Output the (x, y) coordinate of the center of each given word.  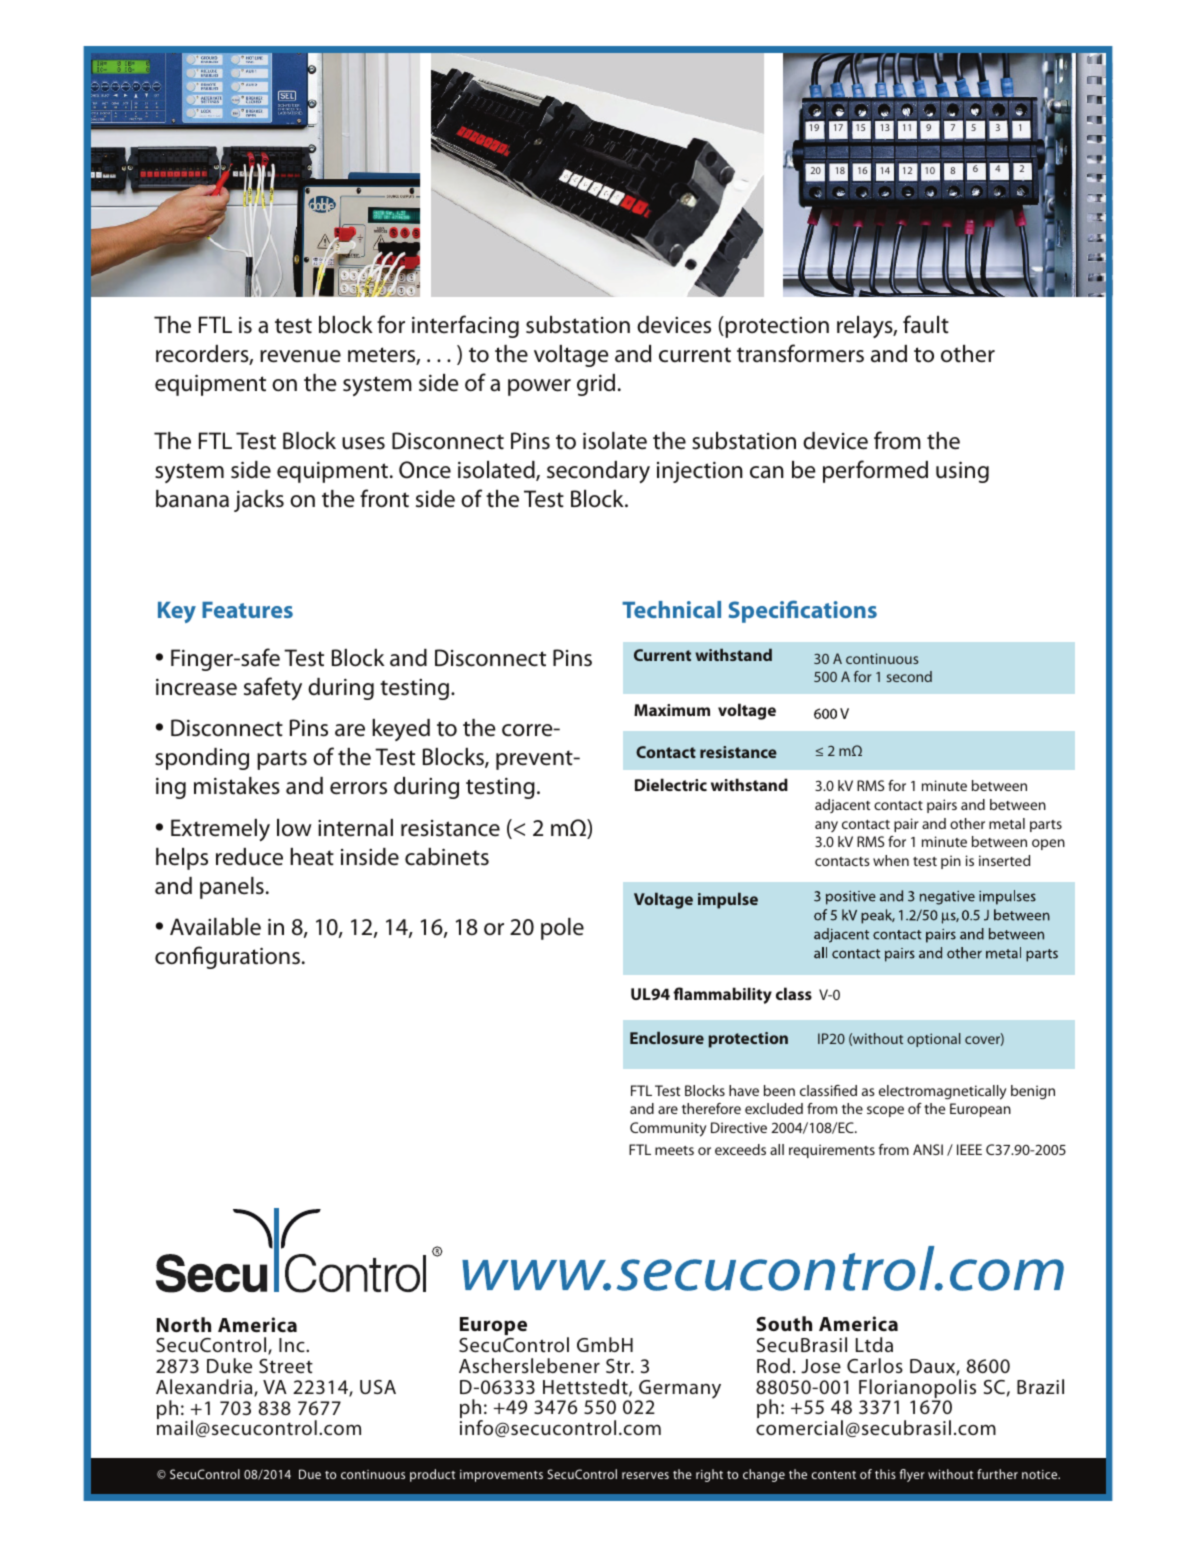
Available (215, 927)
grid (596, 385)
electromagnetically (942, 1092)
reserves (645, 1475)
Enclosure (667, 1037)
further (997, 1474)
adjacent (842, 806)
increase (196, 687)
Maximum (672, 710)
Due (310, 1474)
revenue (300, 356)
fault (926, 324)
